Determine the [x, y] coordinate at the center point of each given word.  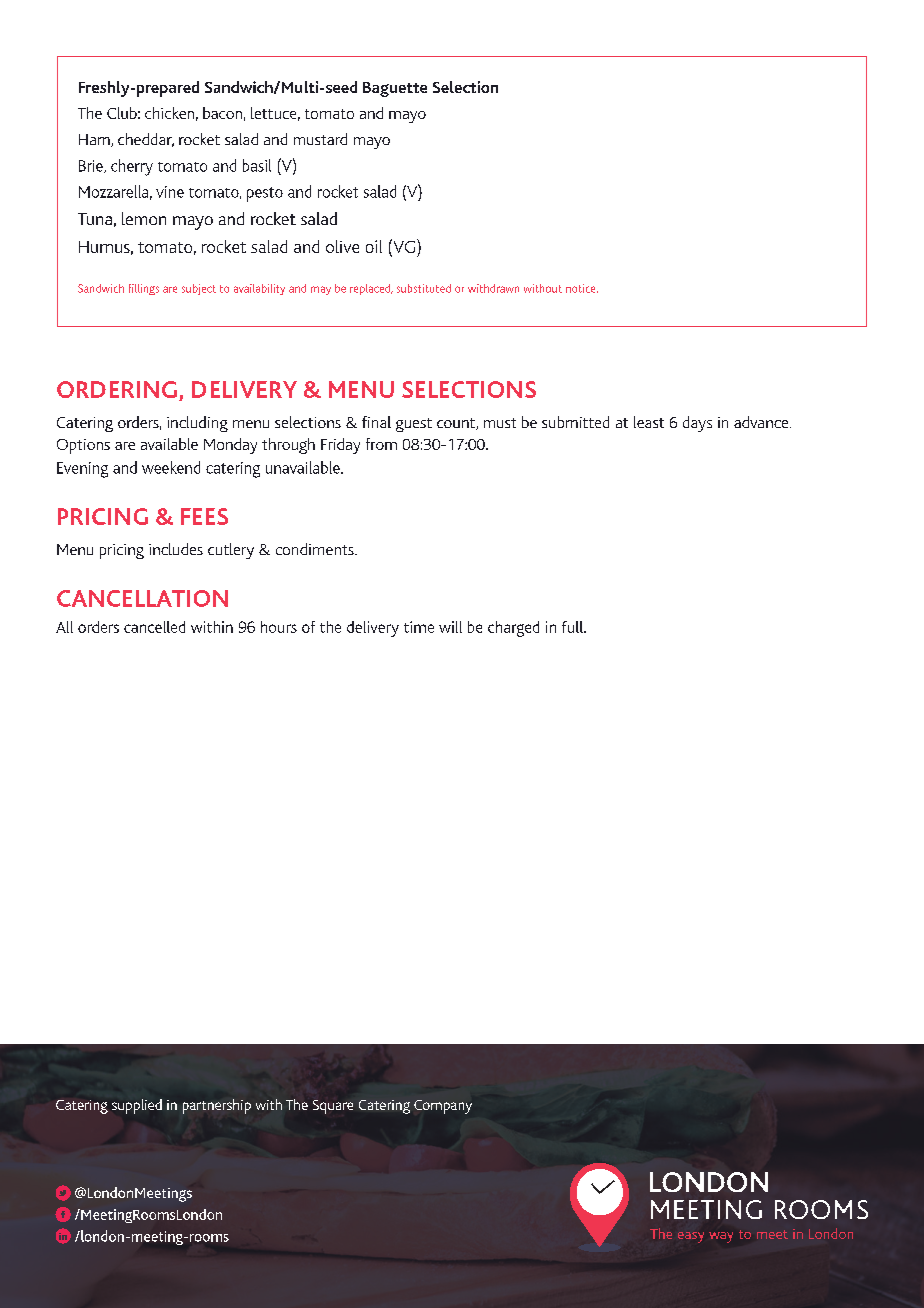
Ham [95, 140]
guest [414, 425]
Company [443, 1107]
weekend [171, 467]
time [419, 627]
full [573, 627]
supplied [137, 1106]
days [697, 424]
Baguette [395, 89]
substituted [424, 288]
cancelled [154, 627]
